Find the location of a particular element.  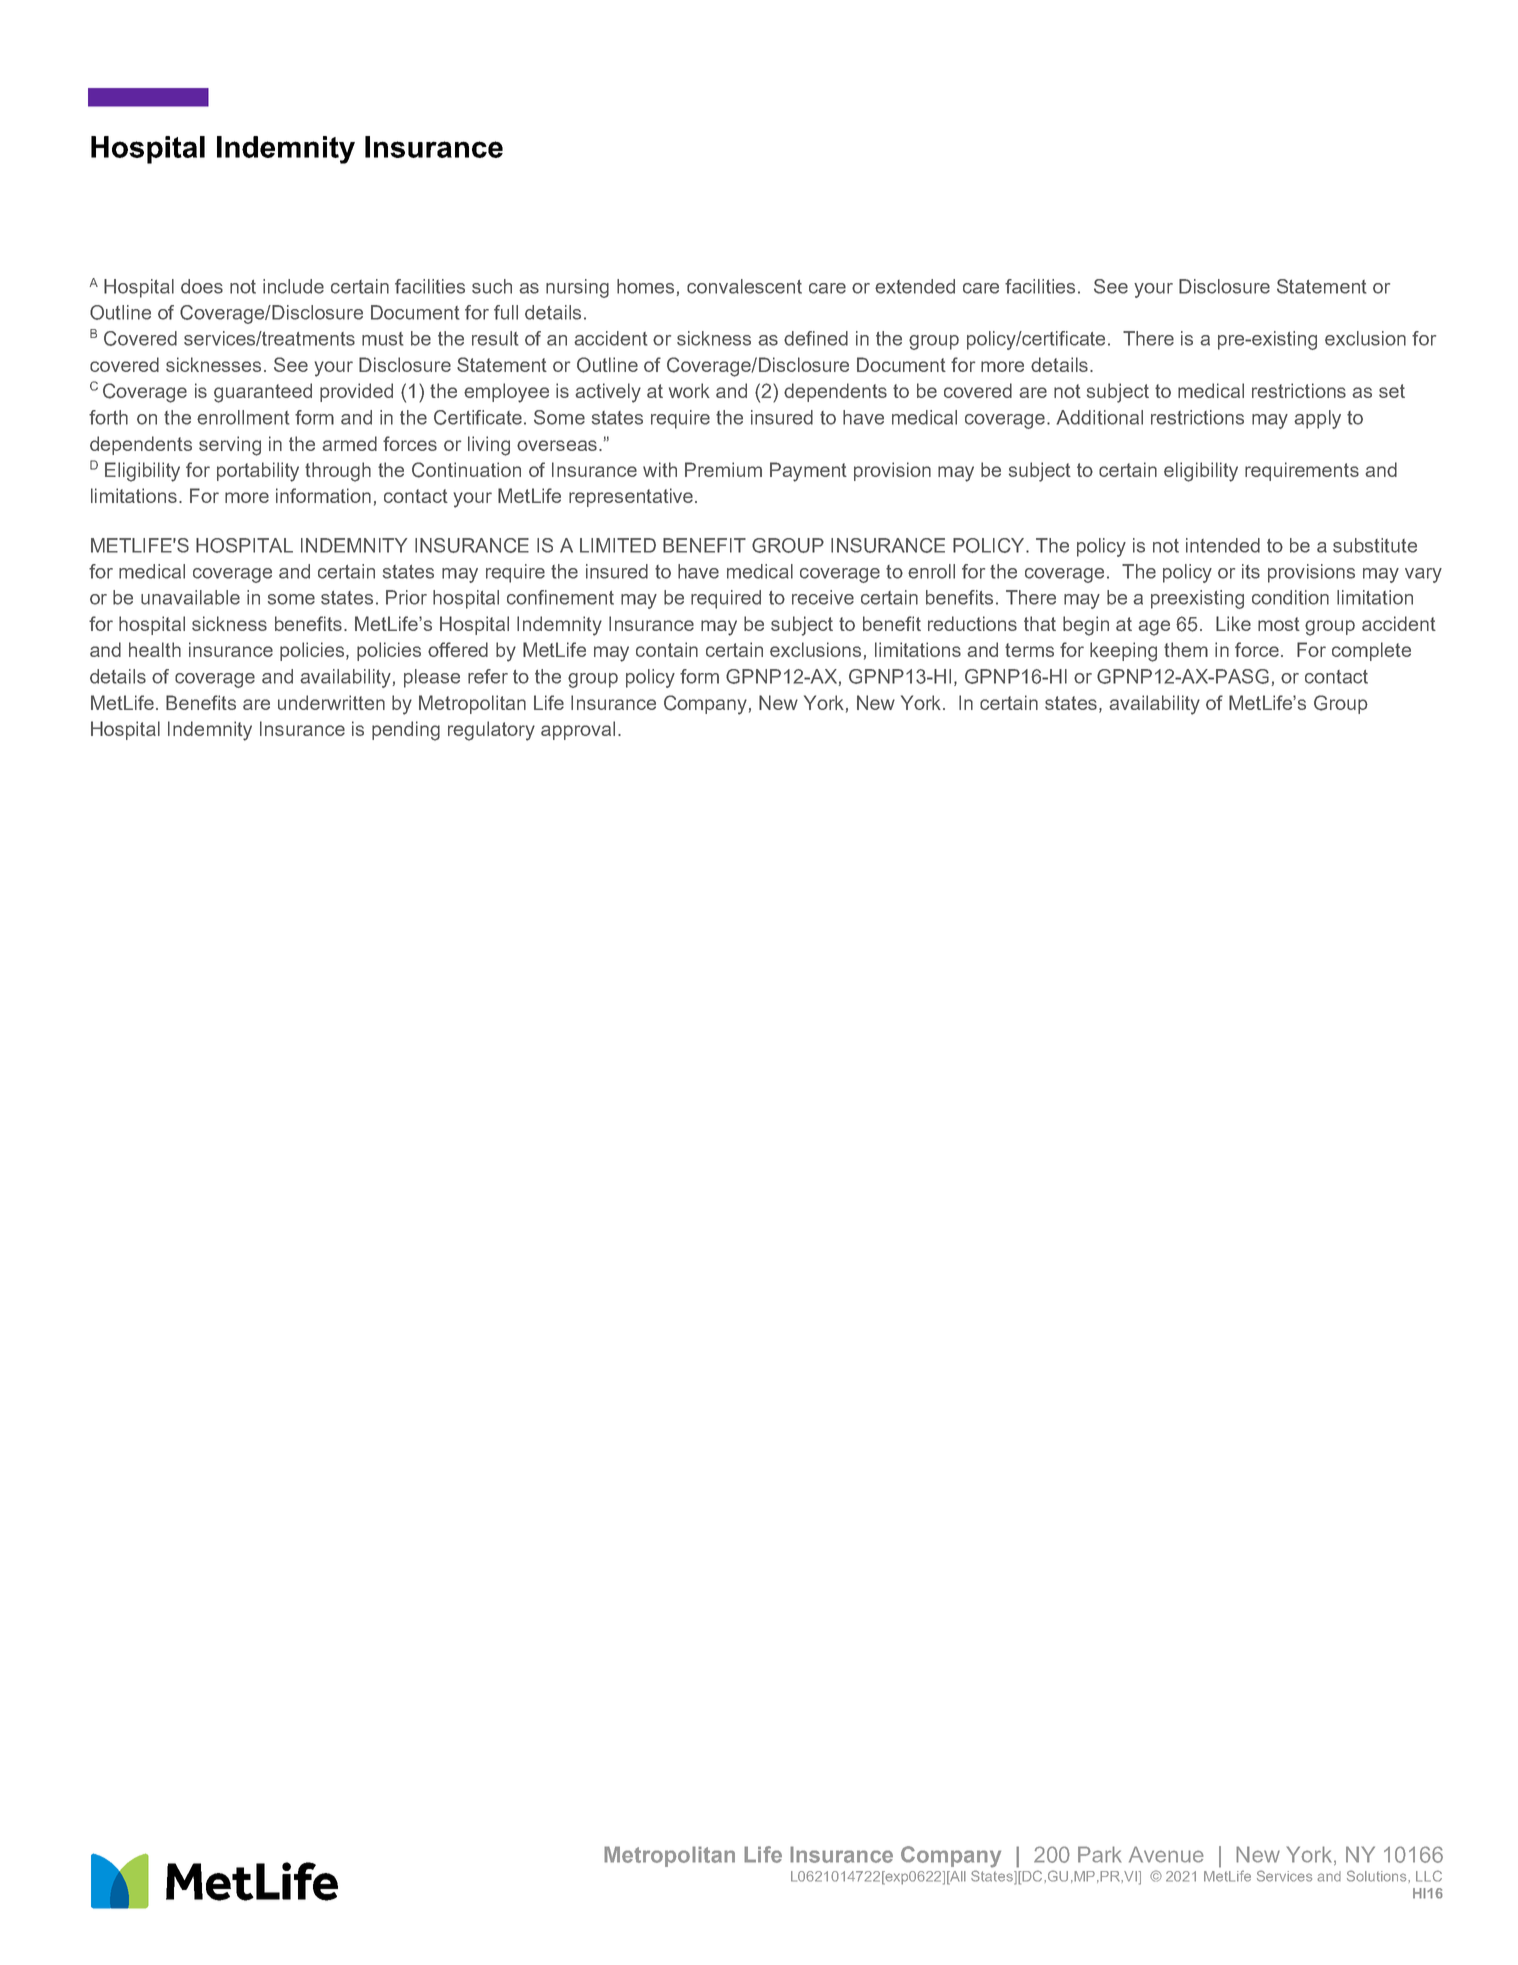

approval is located at coordinates (578, 730).
